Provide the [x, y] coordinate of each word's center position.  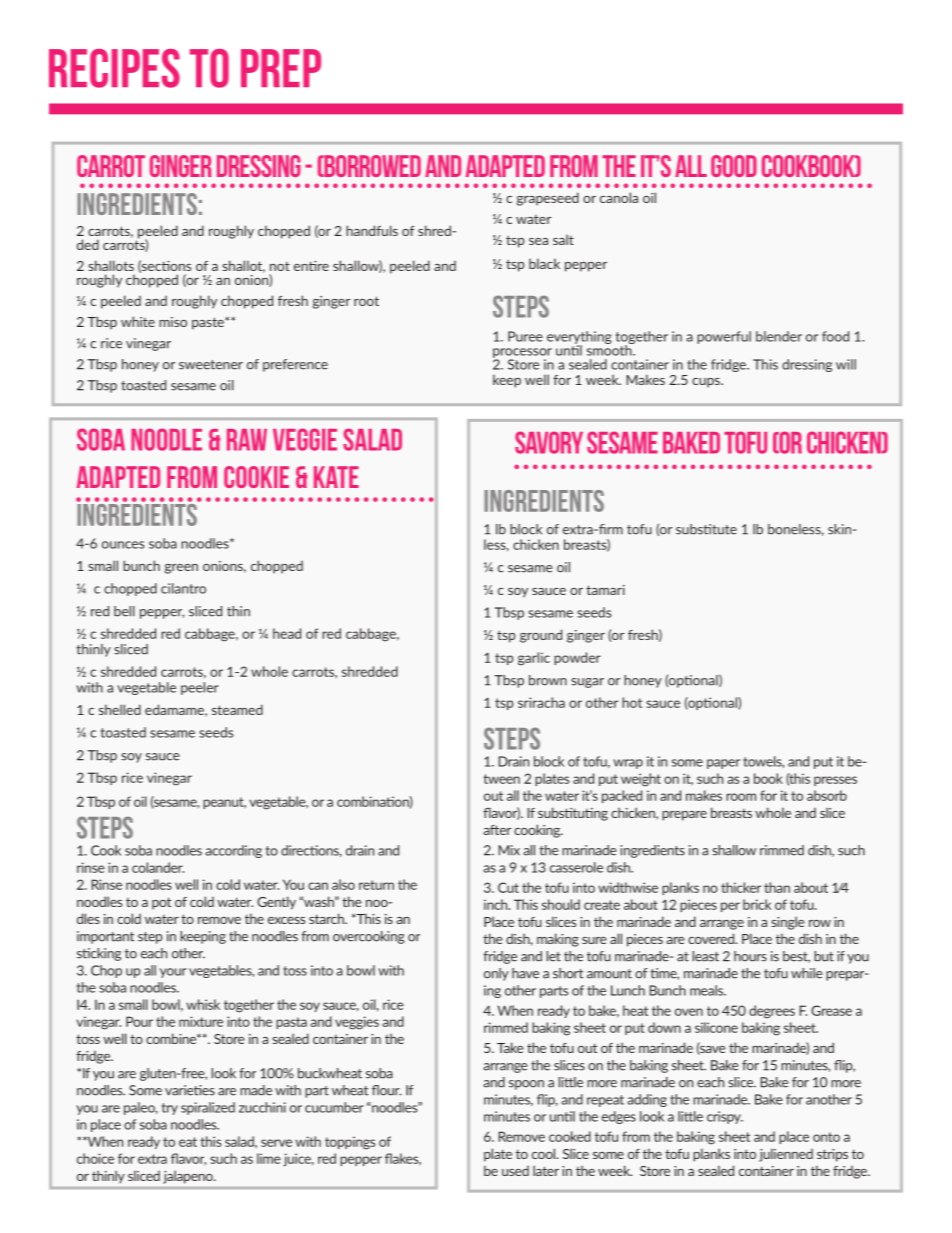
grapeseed [547, 199]
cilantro [183, 588]
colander [158, 867]
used [515, 1171]
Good [734, 166]
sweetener [211, 365]
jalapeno [189, 1177]
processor [522, 354]
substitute [706, 529]
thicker [741, 887]
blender [779, 336]
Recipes [114, 68]
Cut [508, 887]
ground [541, 636]
